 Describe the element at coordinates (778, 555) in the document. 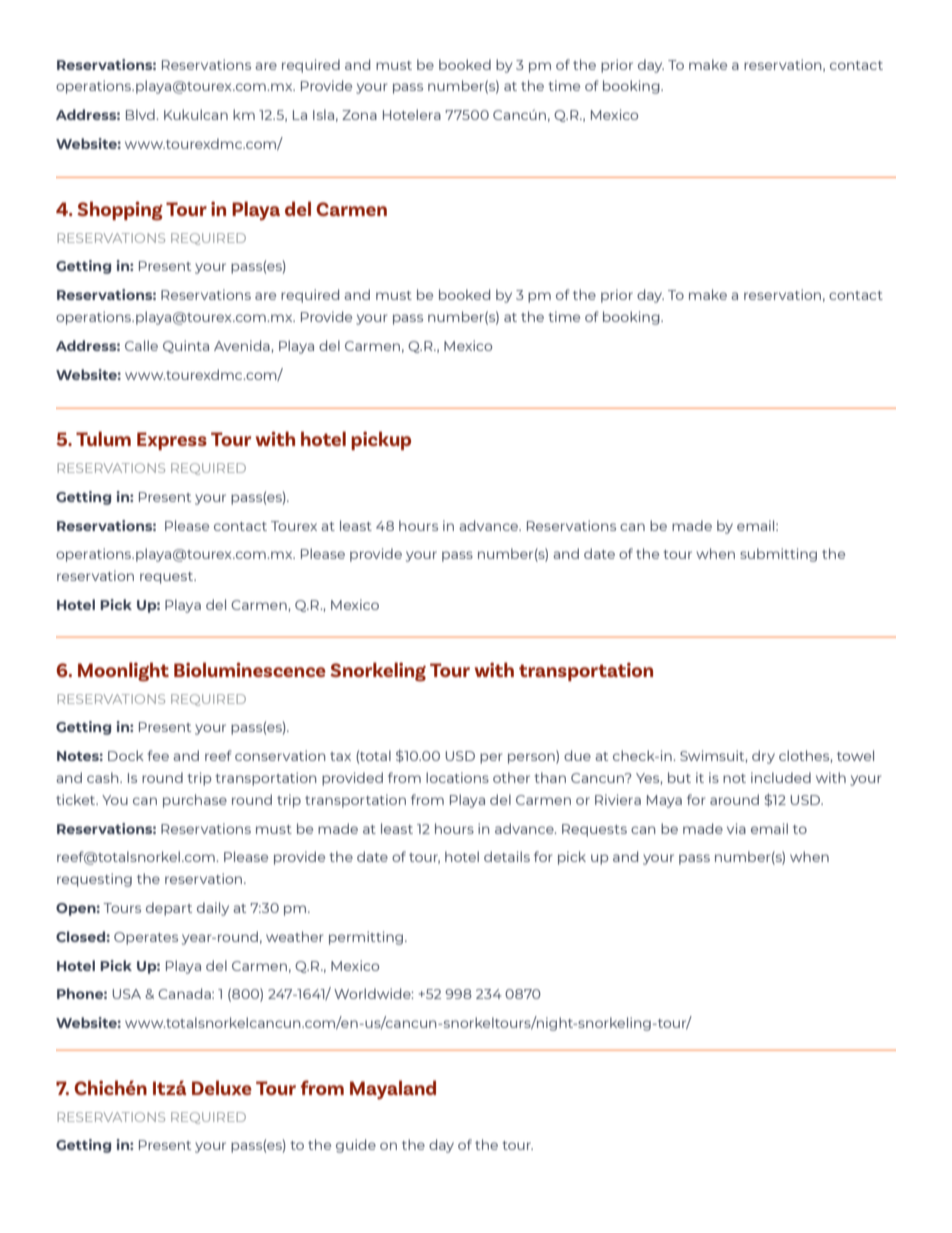

I see `submitting` at that location.
